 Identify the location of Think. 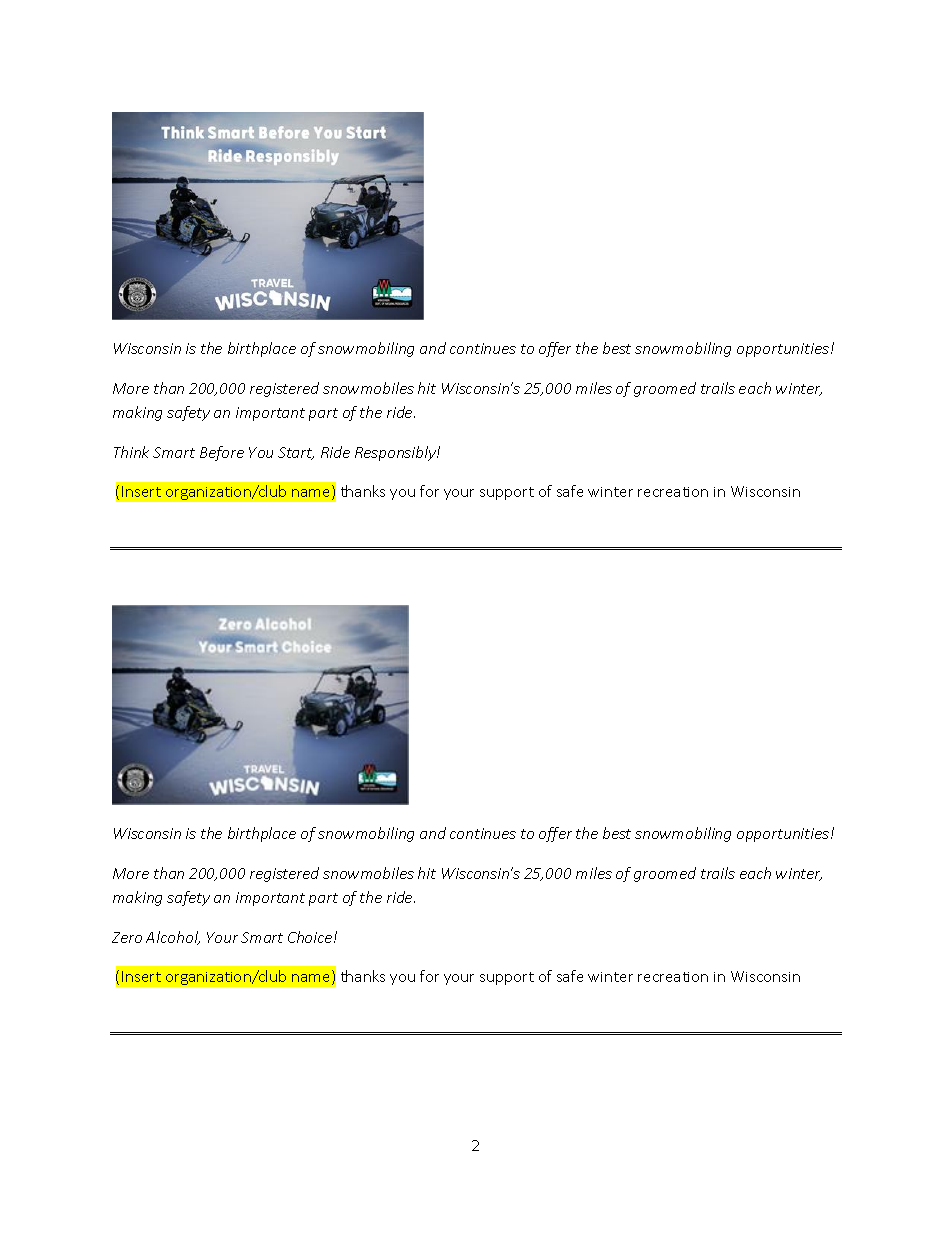
(131, 452).
